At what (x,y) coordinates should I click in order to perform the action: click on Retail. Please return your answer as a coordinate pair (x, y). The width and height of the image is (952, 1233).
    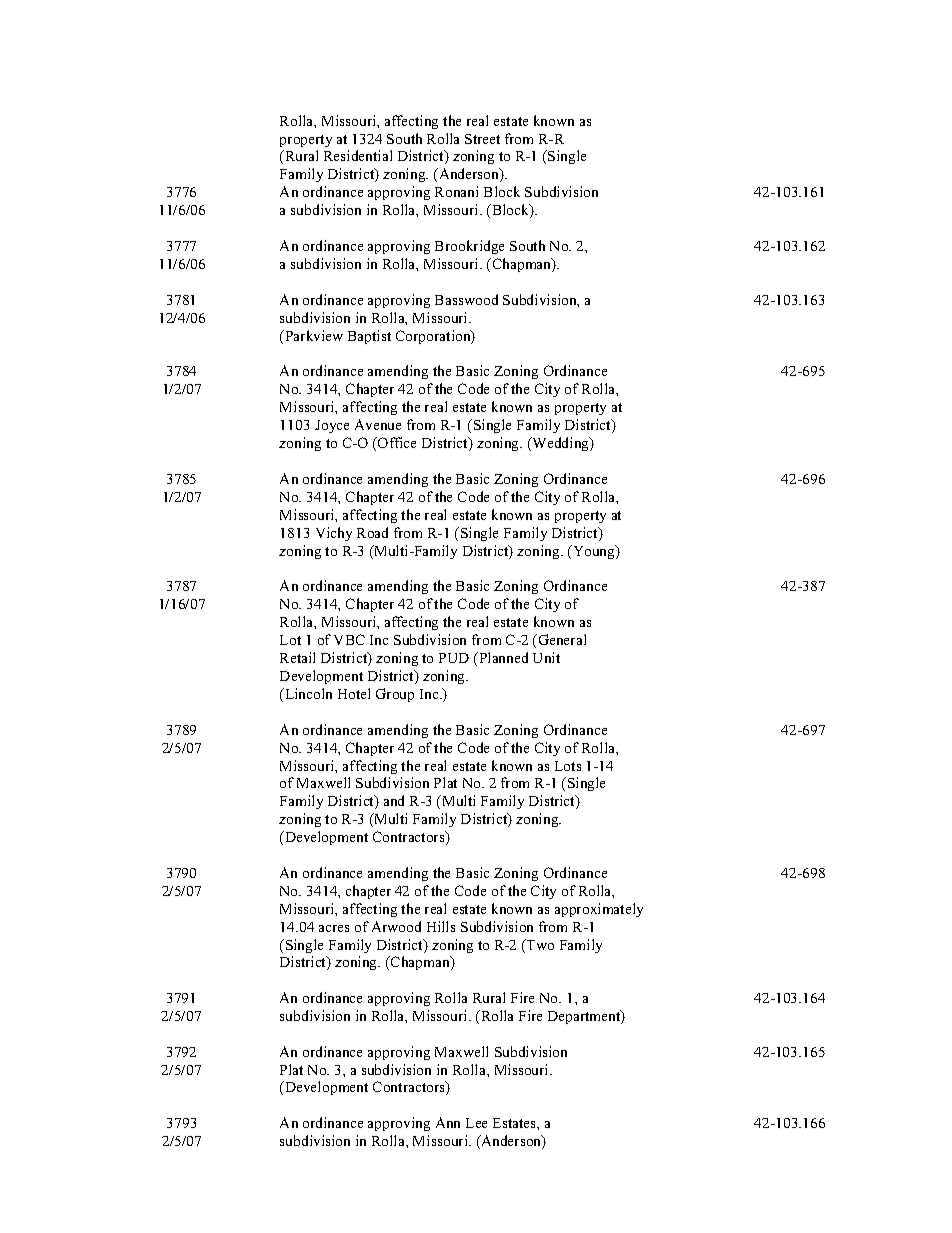
    Looking at the image, I should click on (297, 657).
